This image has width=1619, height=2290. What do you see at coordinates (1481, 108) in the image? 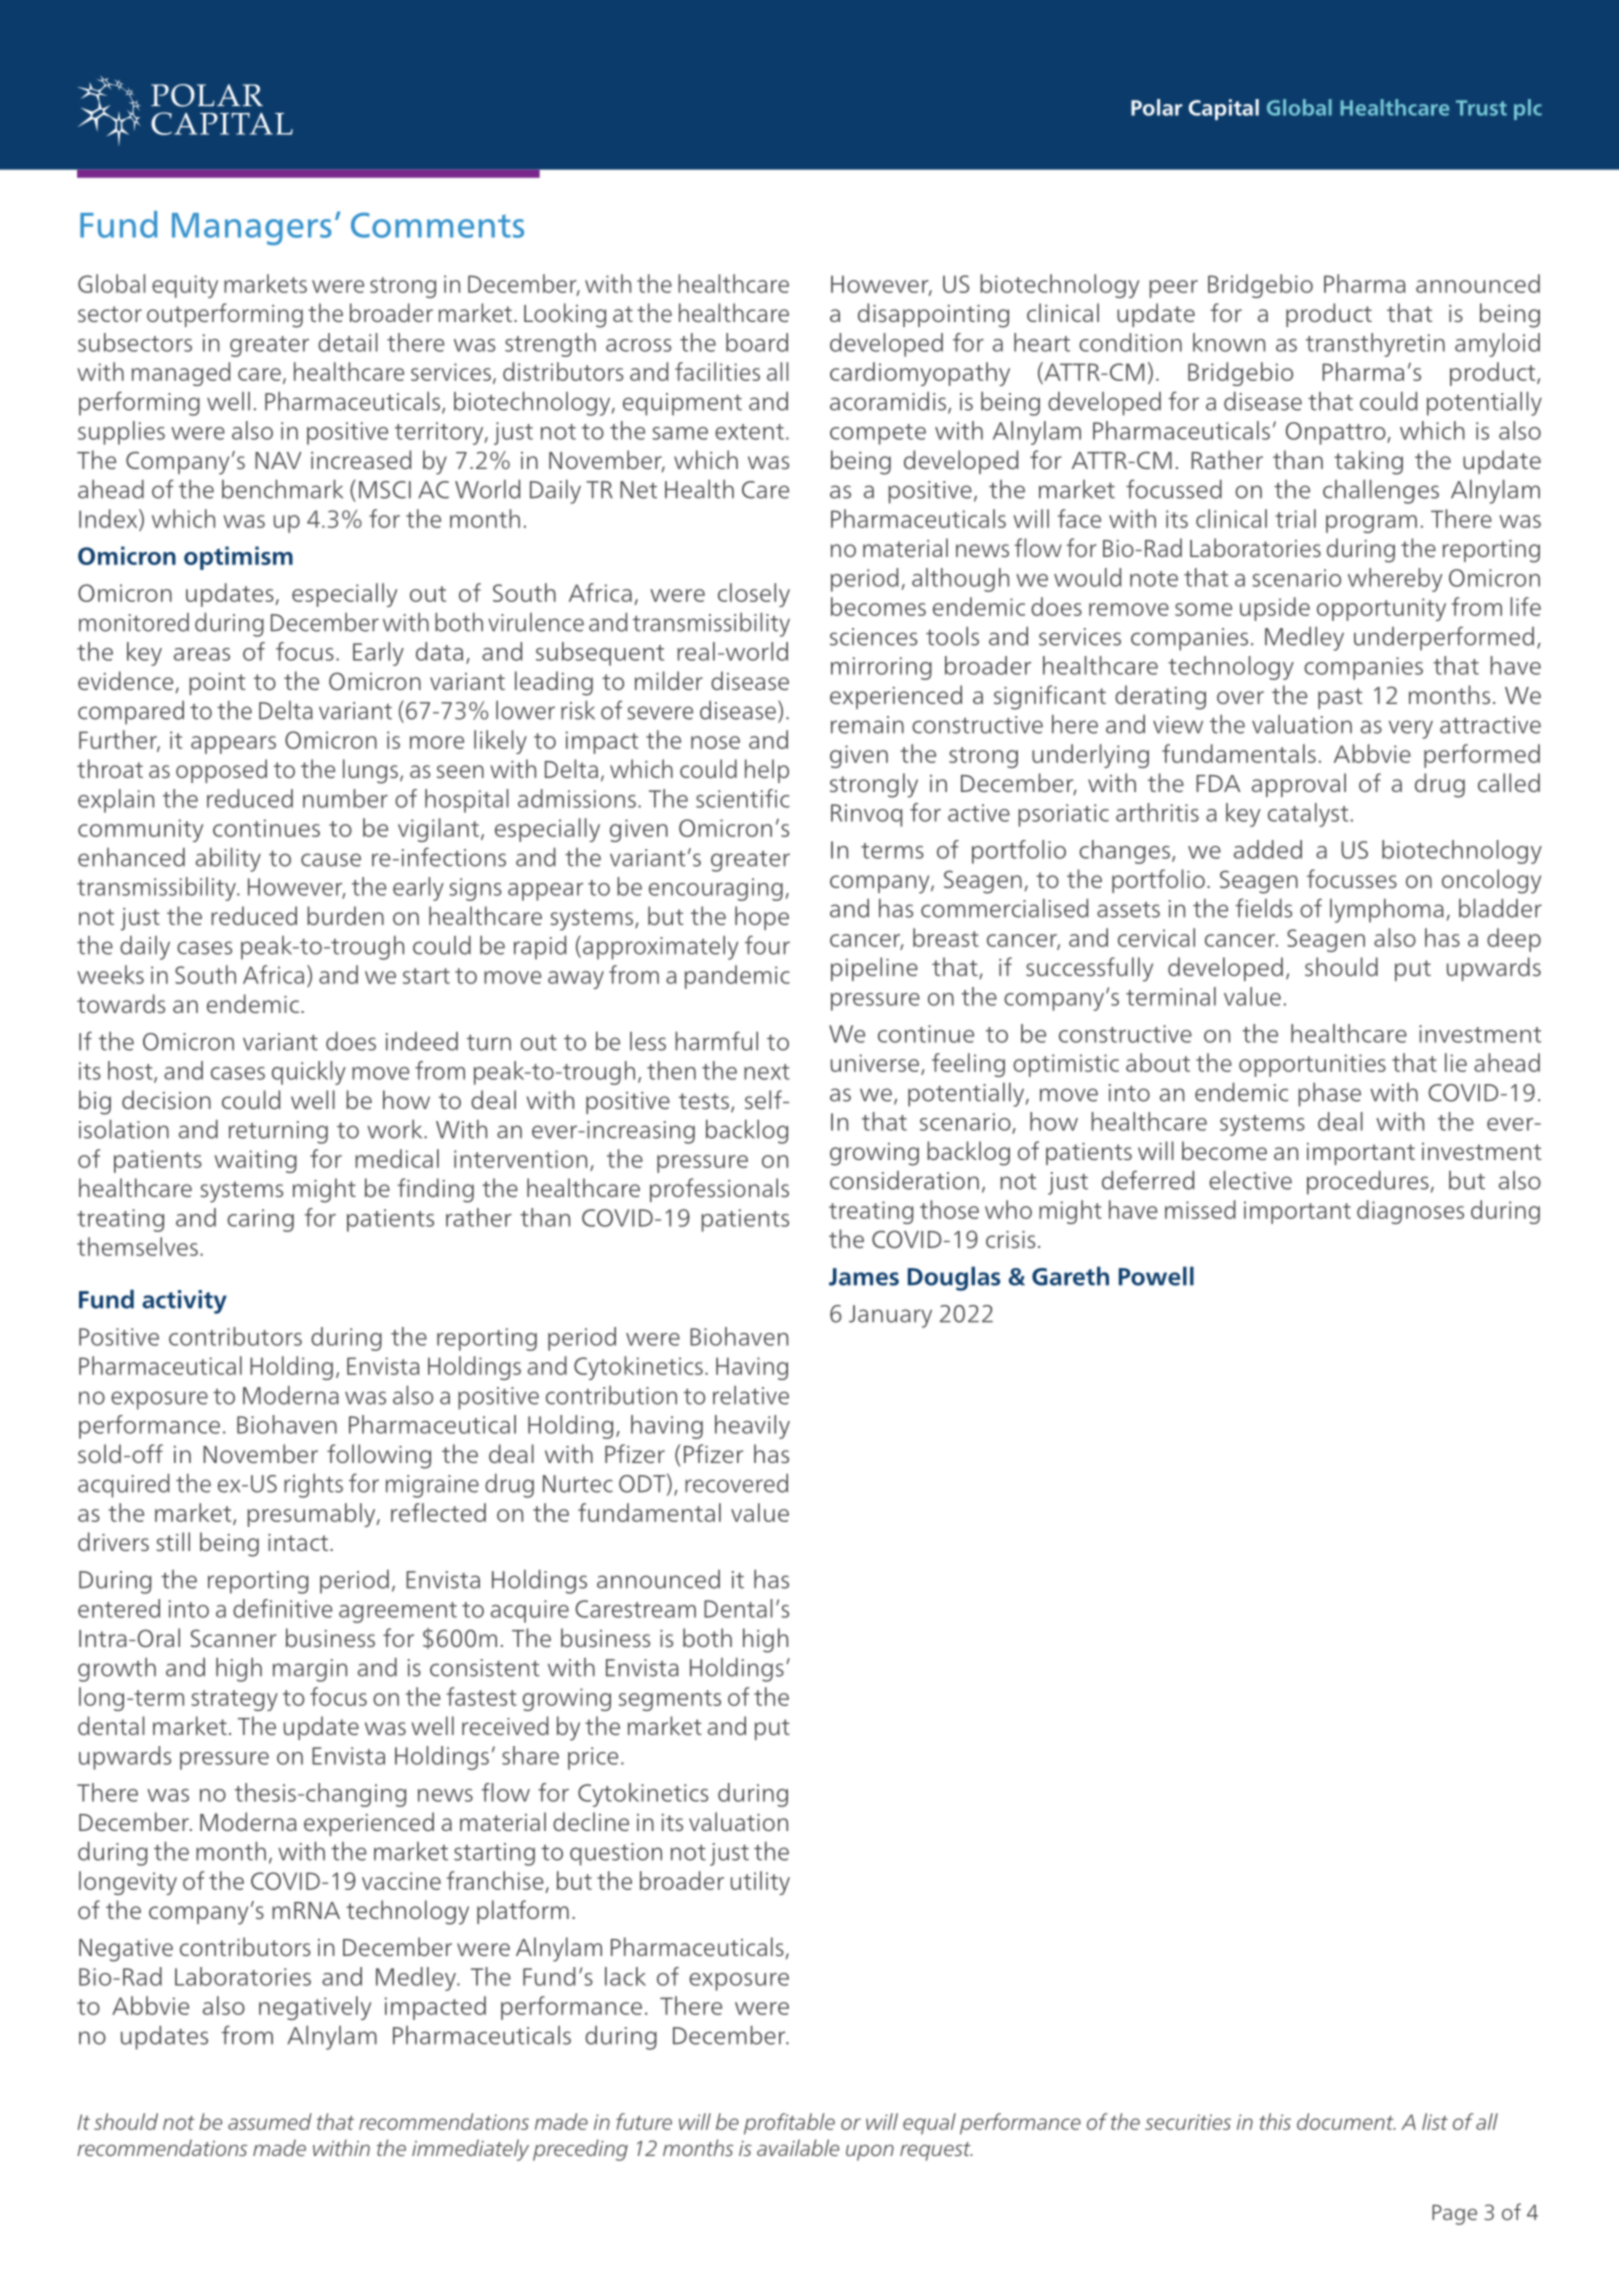
I see `Trust` at bounding box center [1481, 108].
